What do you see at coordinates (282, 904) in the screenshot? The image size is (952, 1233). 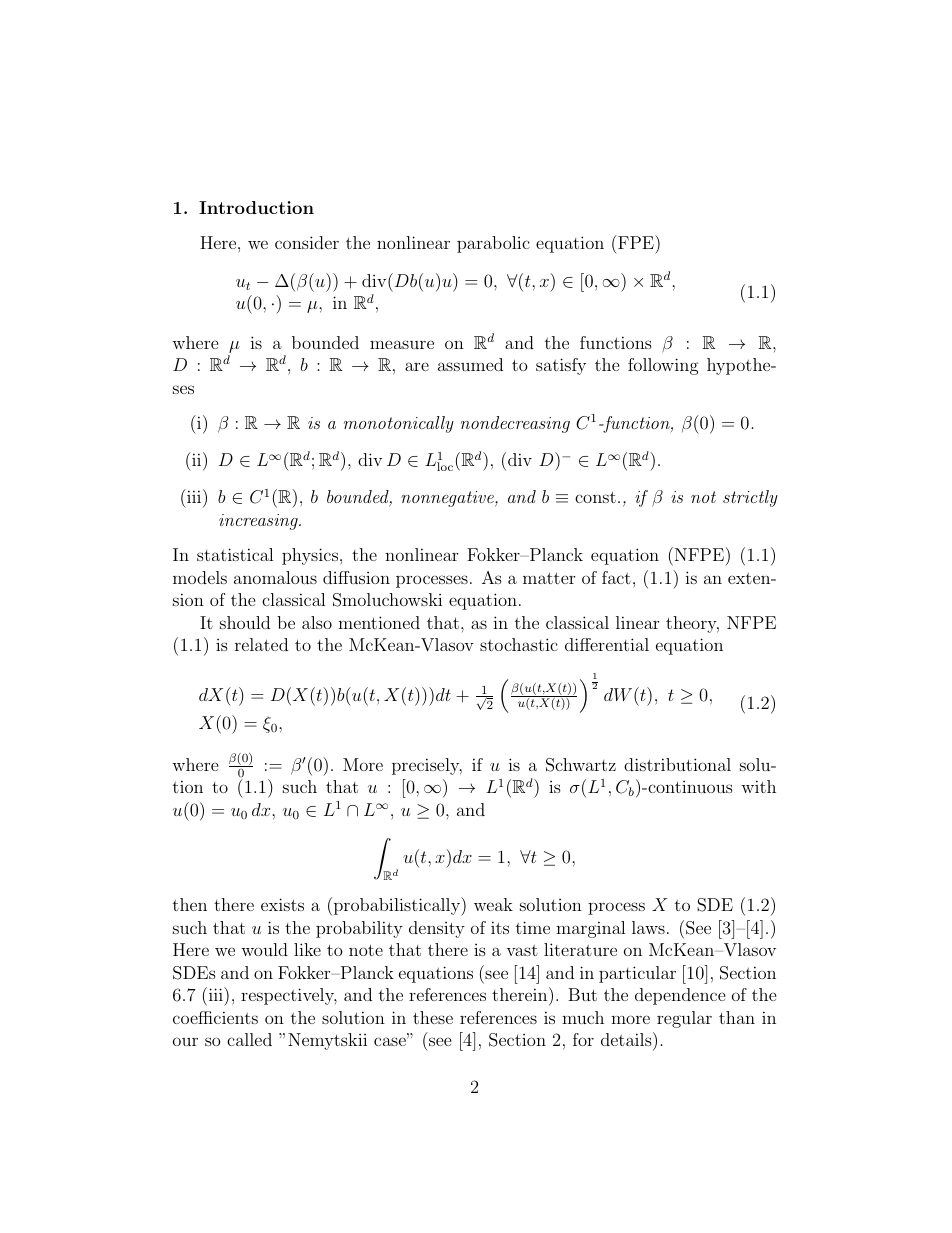 I see `exists` at bounding box center [282, 904].
